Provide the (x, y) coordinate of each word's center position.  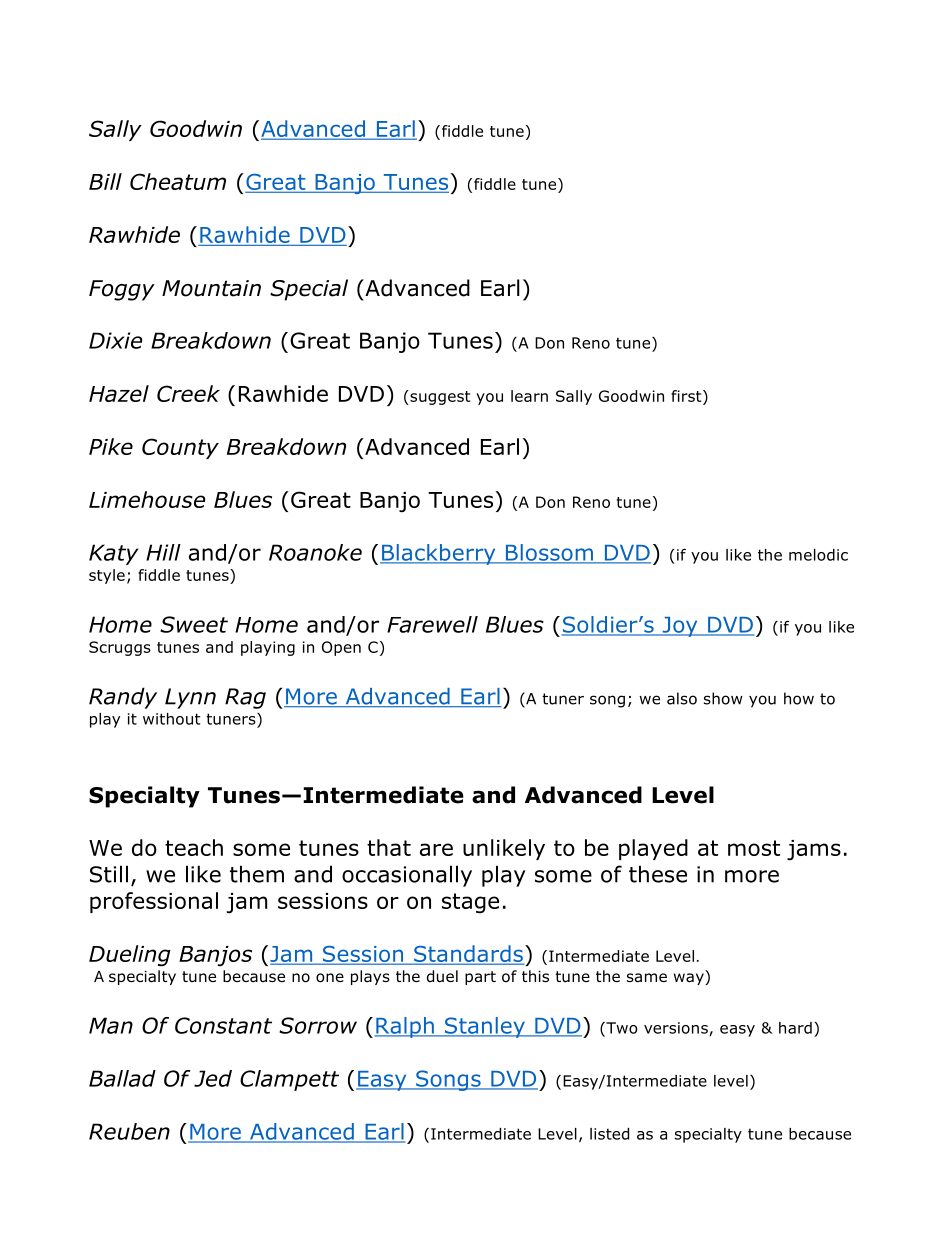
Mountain (211, 288)
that (389, 847)
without (171, 719)
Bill (105, 181)
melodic (818, 555)
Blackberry (439, 554)
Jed (213, 1078)
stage (470, 903)
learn (529, 396)
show (723, 698)
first (687, 396)
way (690, 979)
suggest (439, 397)
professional (154, 902)
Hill (163, 552)
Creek (188, 393)
